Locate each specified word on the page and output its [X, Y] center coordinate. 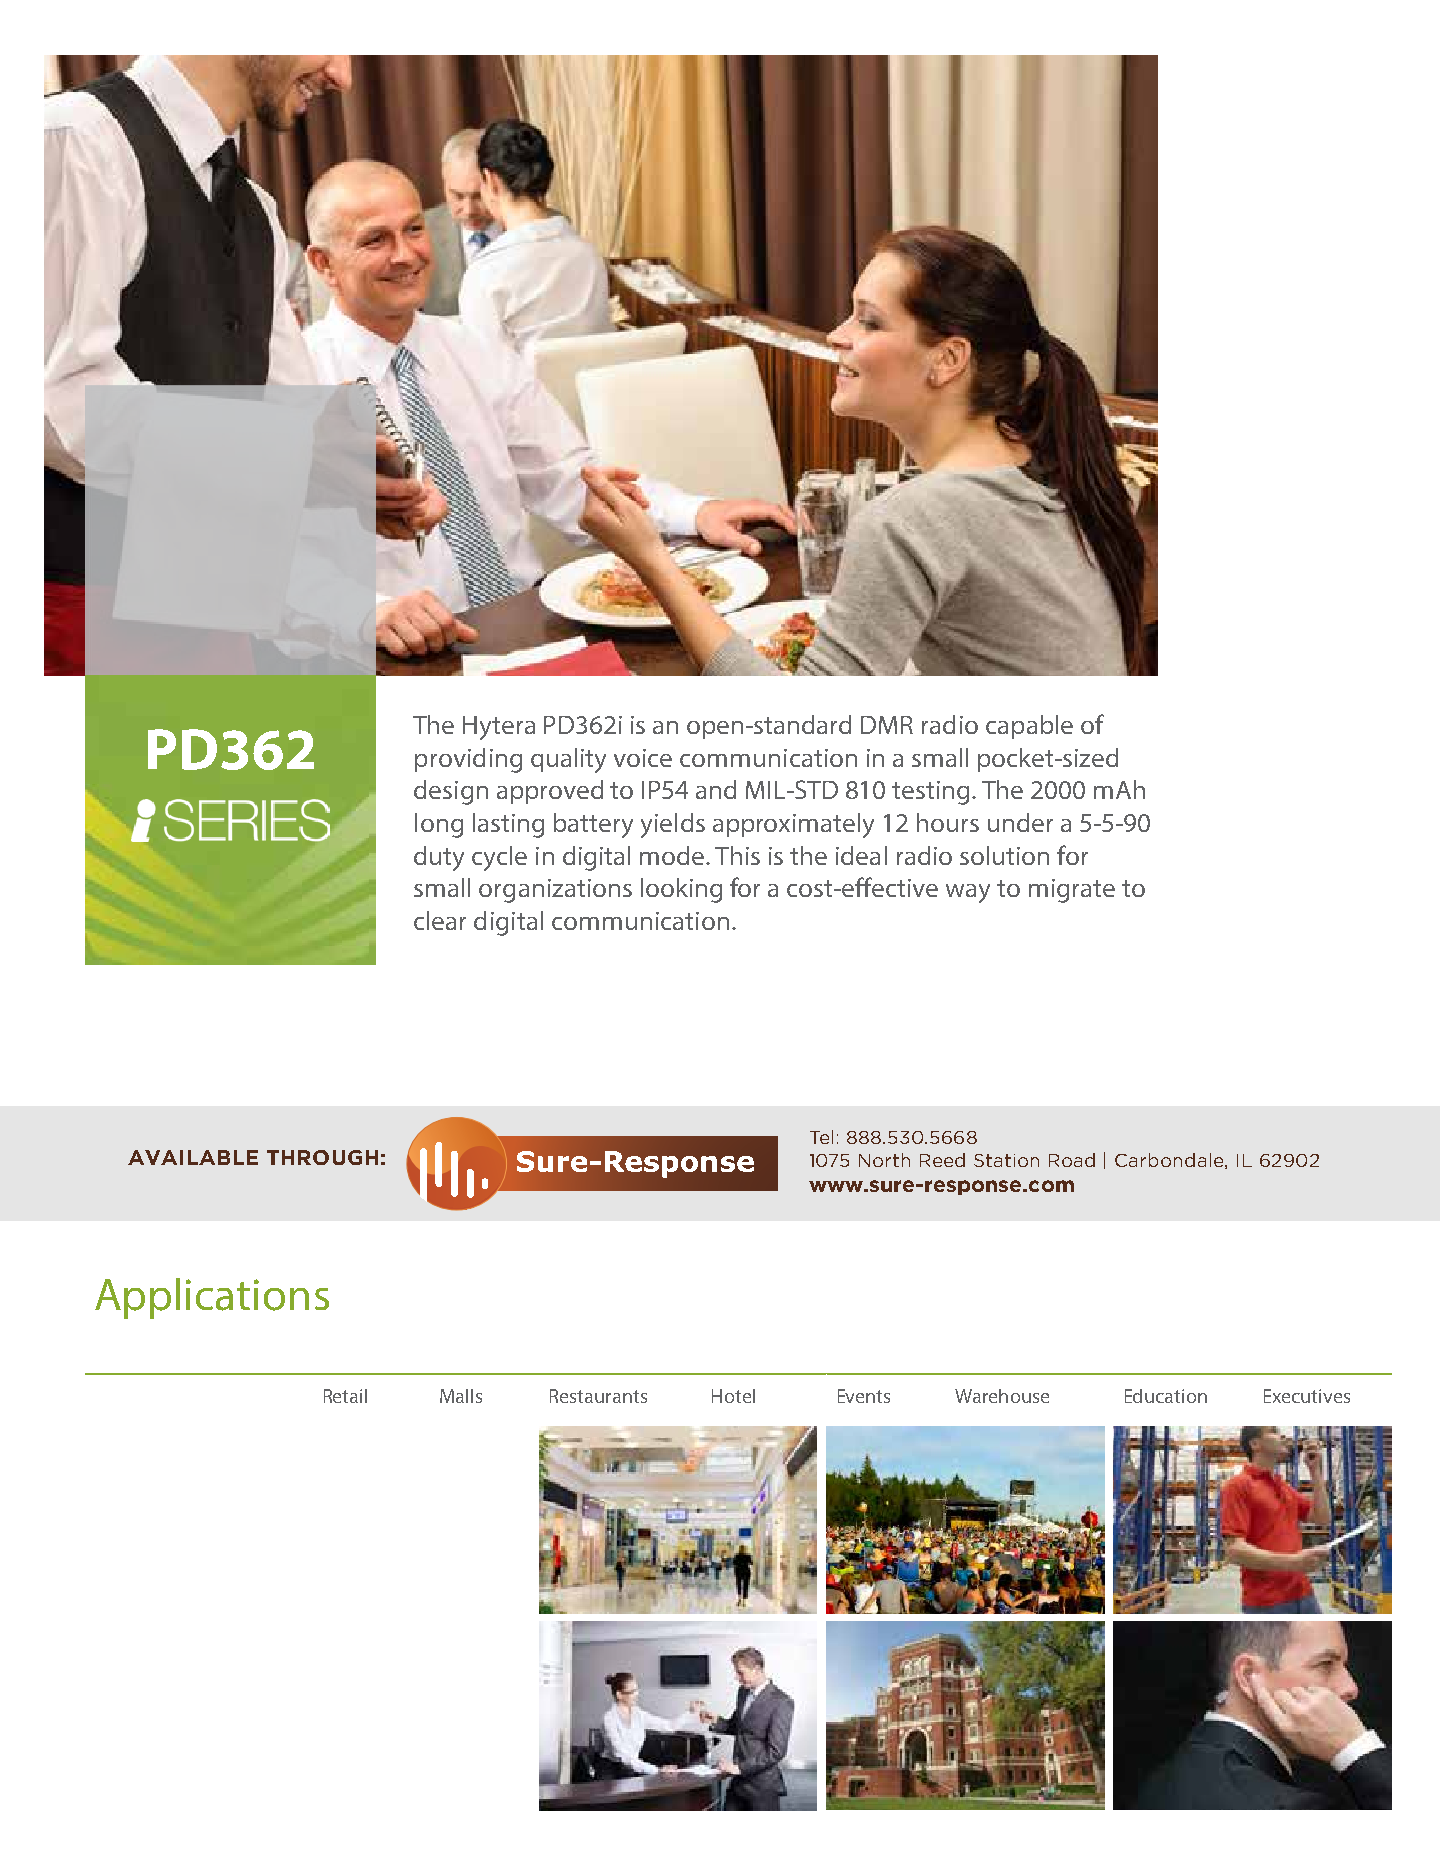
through [322, 1157]
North [884, 1160]
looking [681, 890]
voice [643, 758]
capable [1029, 727]
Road [1072, 1160]
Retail [345, 1396]
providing [468, 760]
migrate [1072, 891]
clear [440, 920]
